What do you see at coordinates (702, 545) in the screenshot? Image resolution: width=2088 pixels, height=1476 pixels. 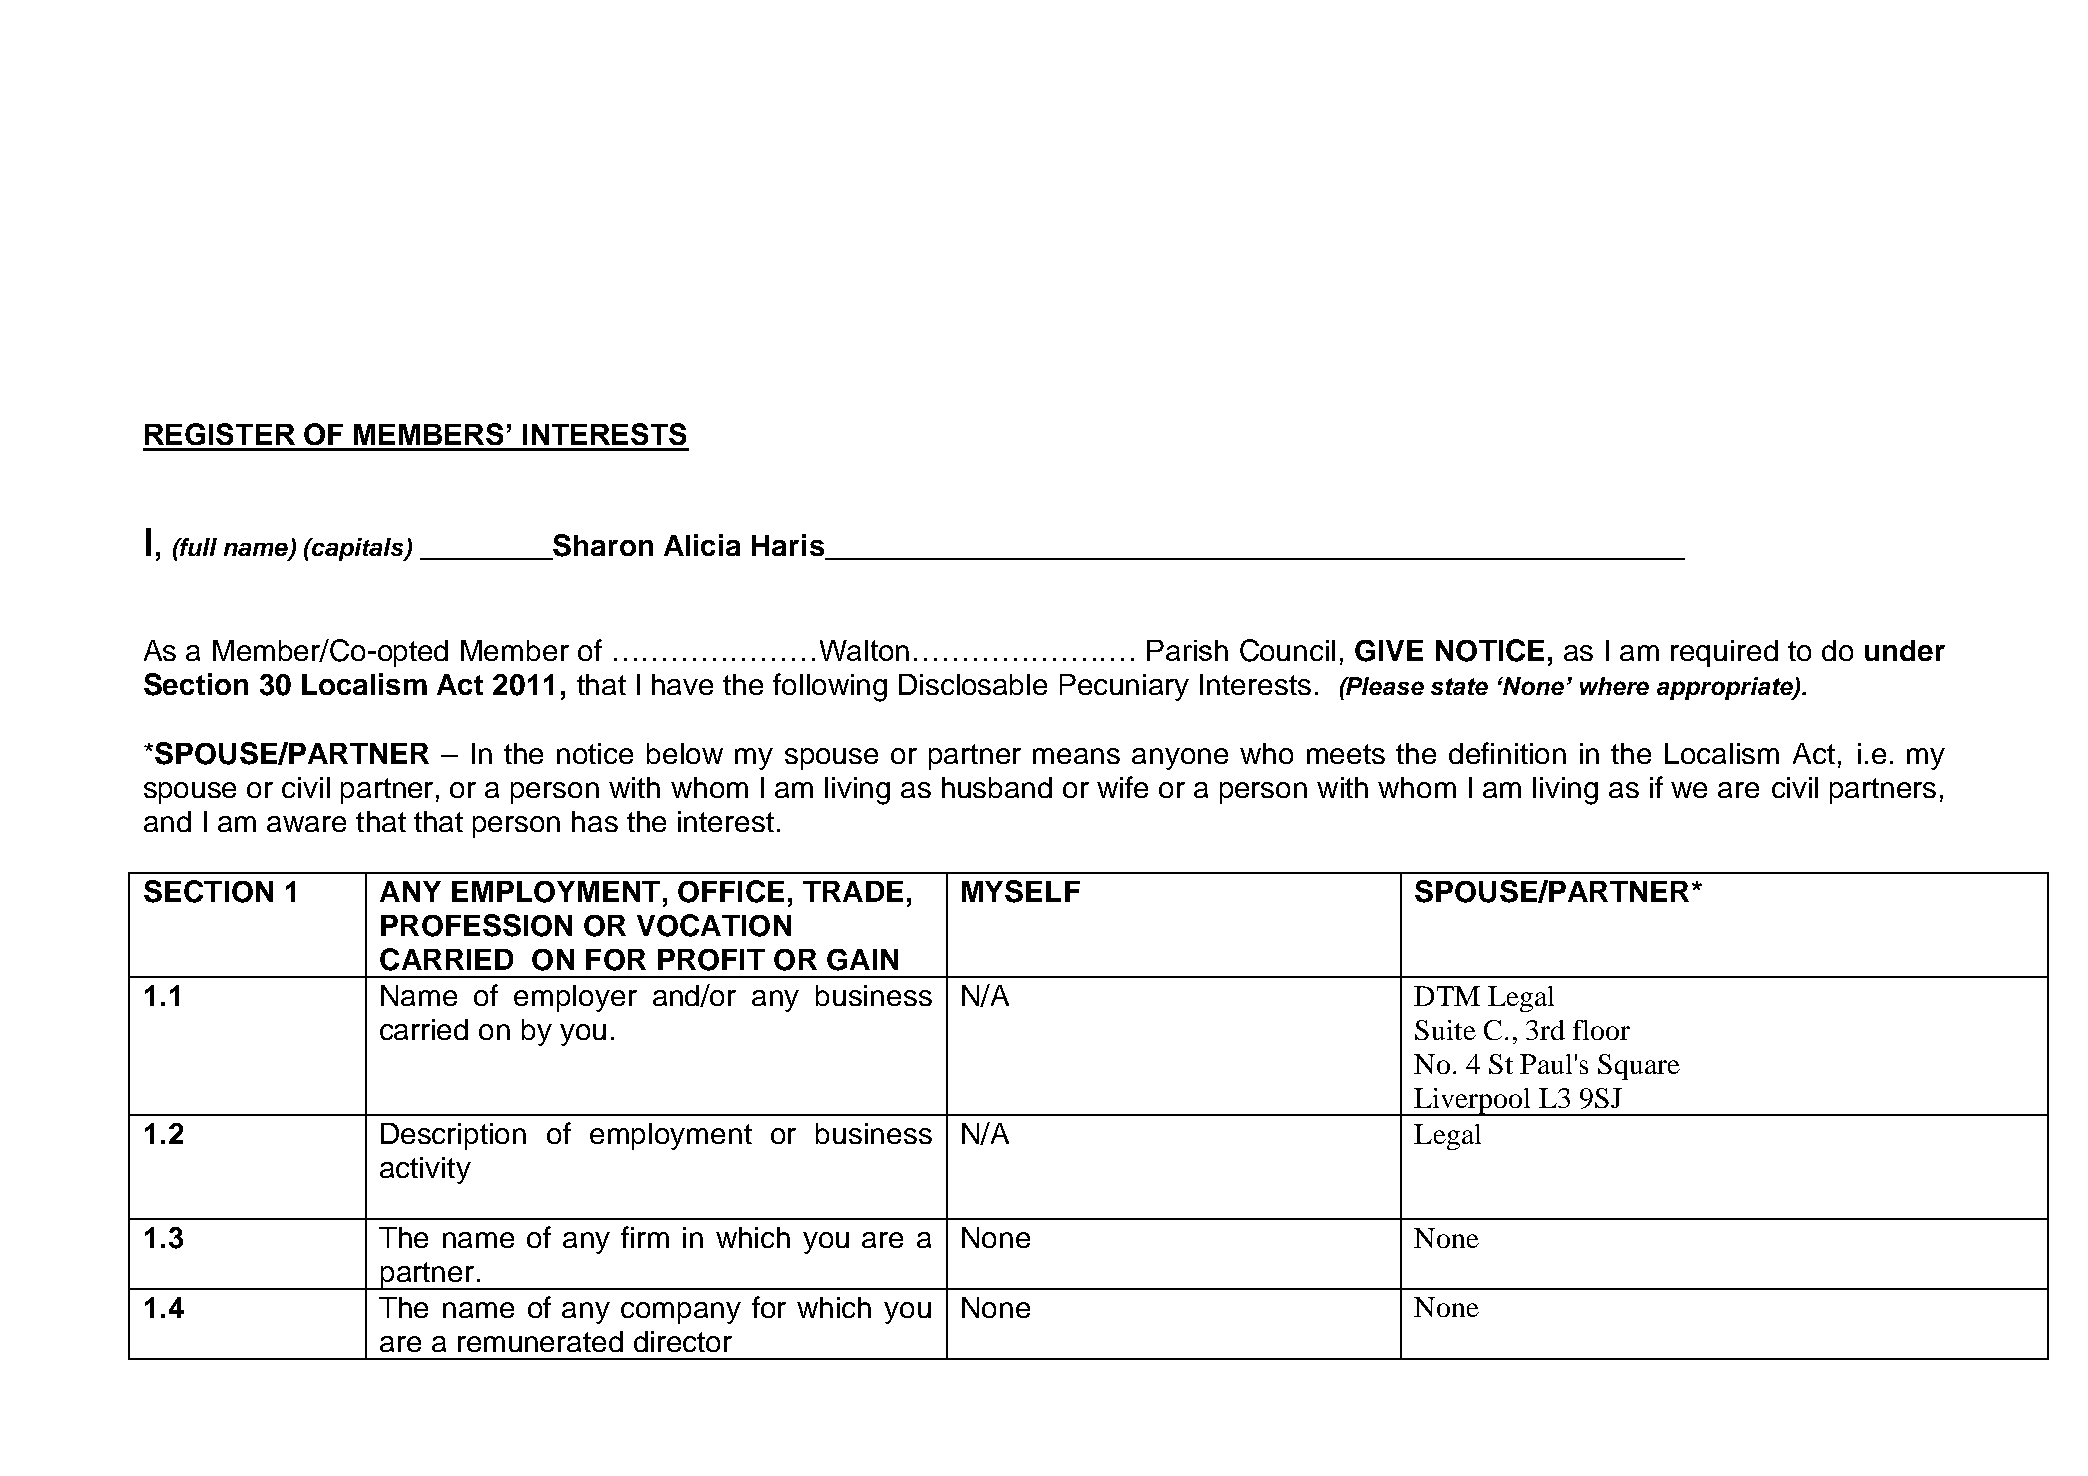 I see `Alicia` at bounding box center [702, 545].
